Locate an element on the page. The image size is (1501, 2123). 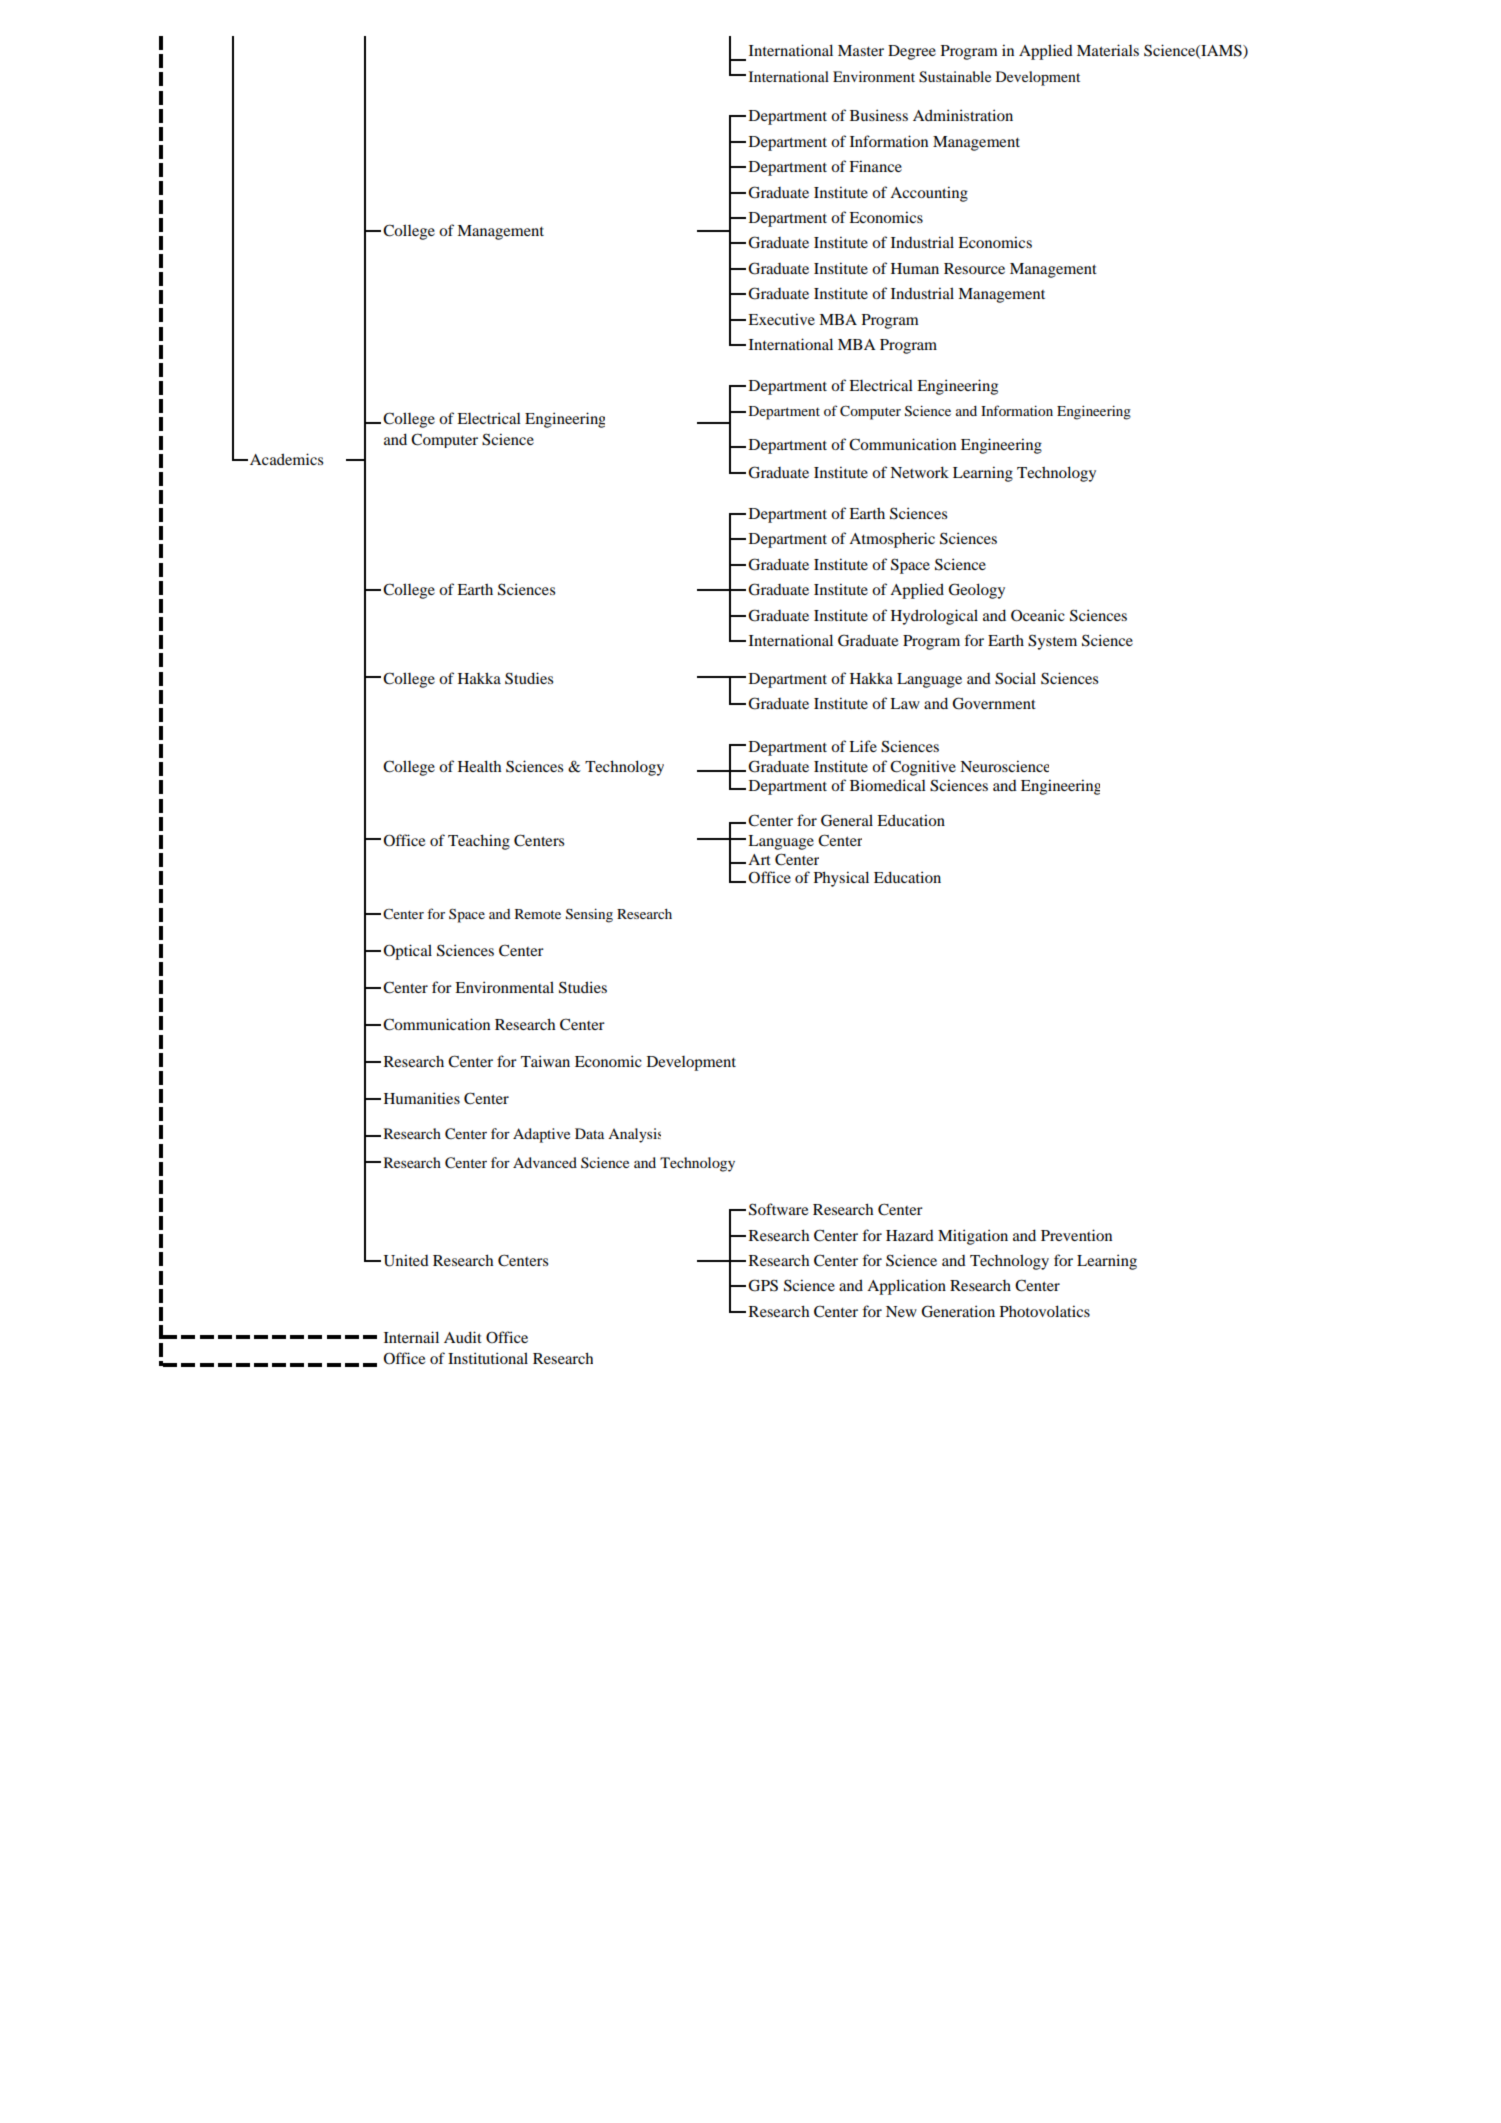
Resource is located at coordinates (974, 268).
